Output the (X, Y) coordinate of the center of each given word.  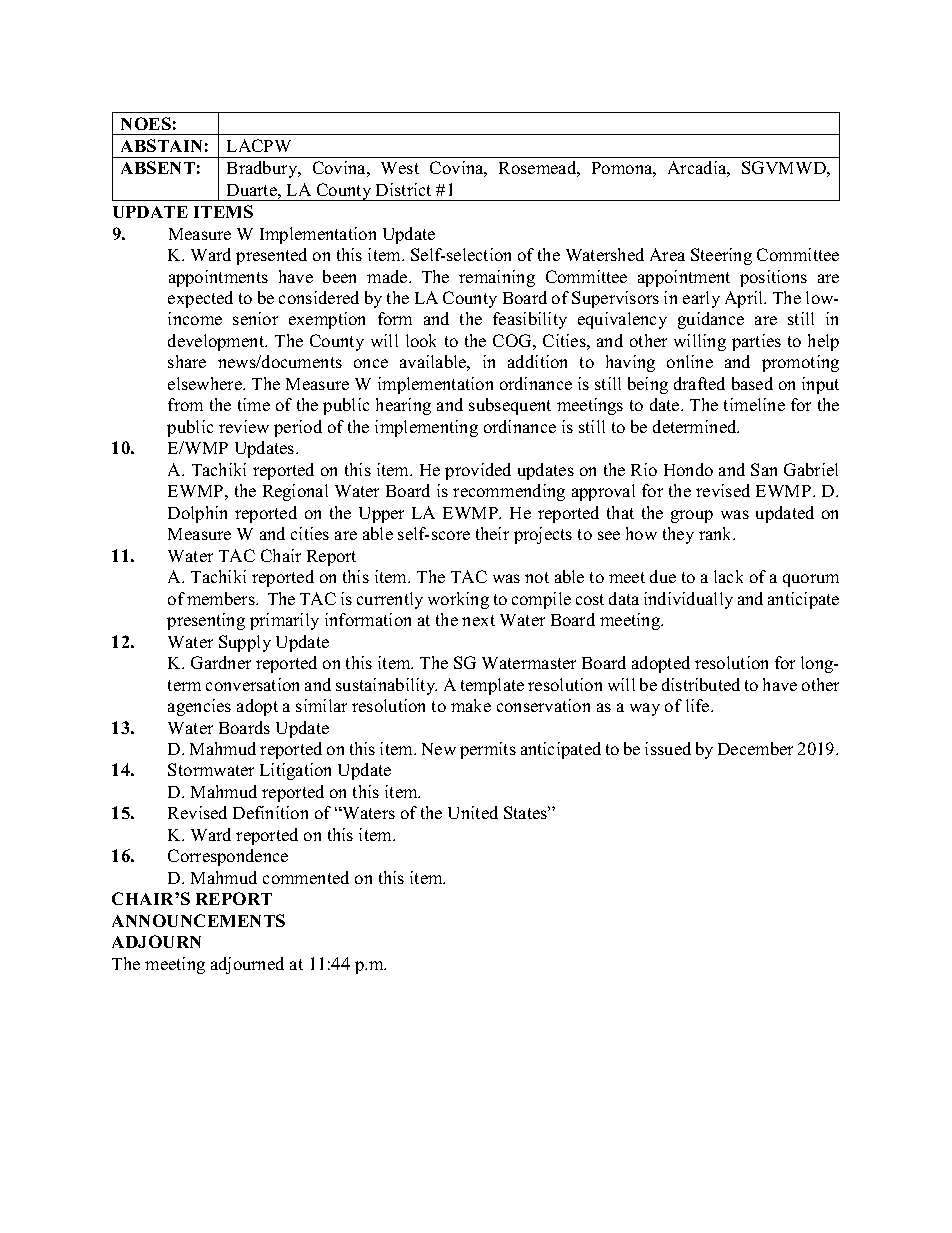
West (400, 168)
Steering (721, 256)
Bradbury (263, 169)
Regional (295, 492)
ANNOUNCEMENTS (198, 920)
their (492, 533)
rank (717, 533)
